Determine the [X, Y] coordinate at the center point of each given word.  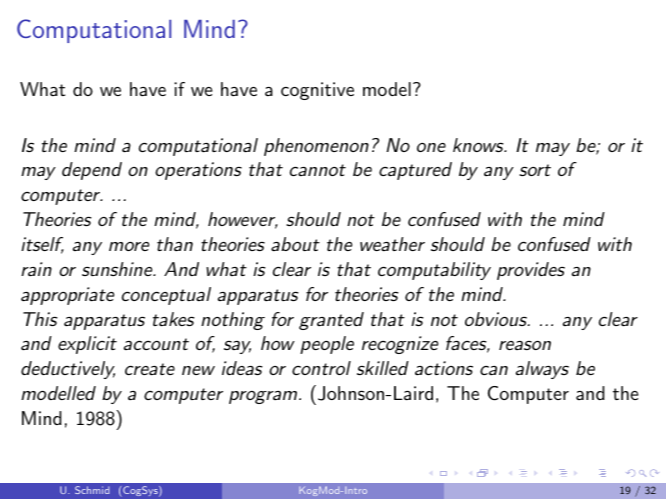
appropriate [67, 296]
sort [535, 170]
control [321, 368]
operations [198, 171]
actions [444, 368]
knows [479, 145]
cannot [318, 170]
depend [92, 171]
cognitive [317, 91]
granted [331, 321]
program [263, 397]
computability [434, 271]
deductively [68, 370]
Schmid [92, 490]
